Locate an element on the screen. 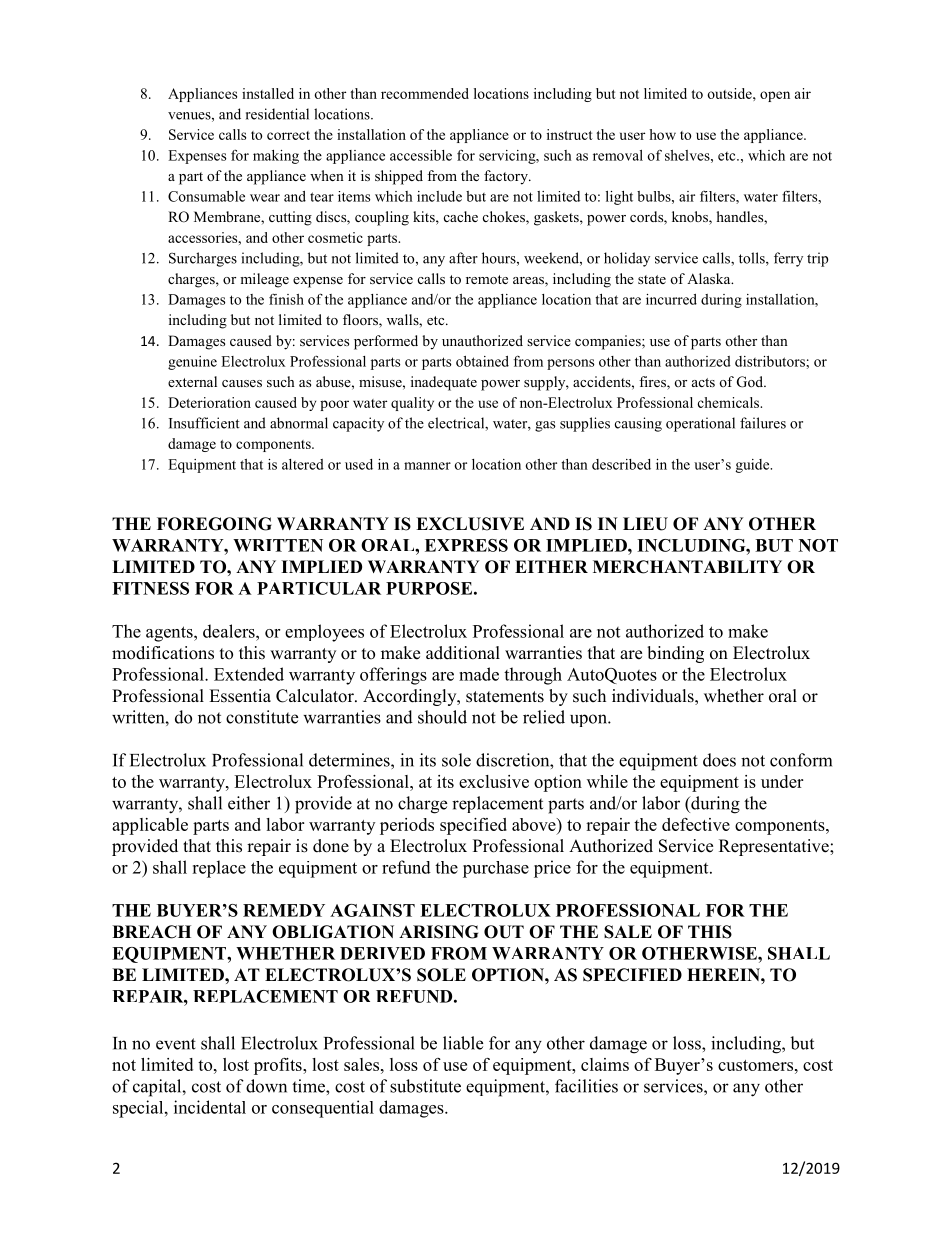  down is located at coordinates (266, 1086).
